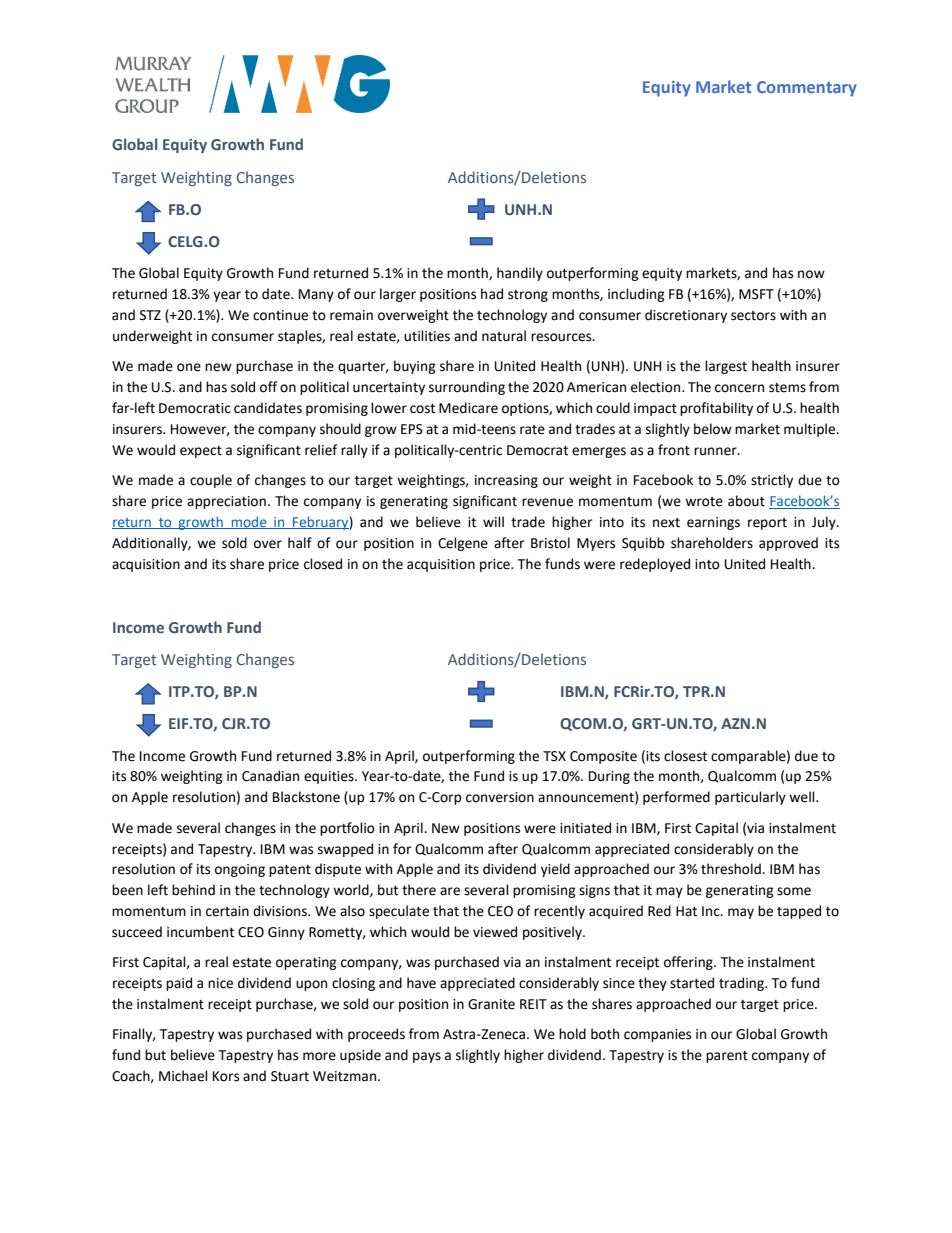 The width and height of the image is (952, 1233). Describe the element at coordinates (249, 522) in the image. I see `mode` at that location.
